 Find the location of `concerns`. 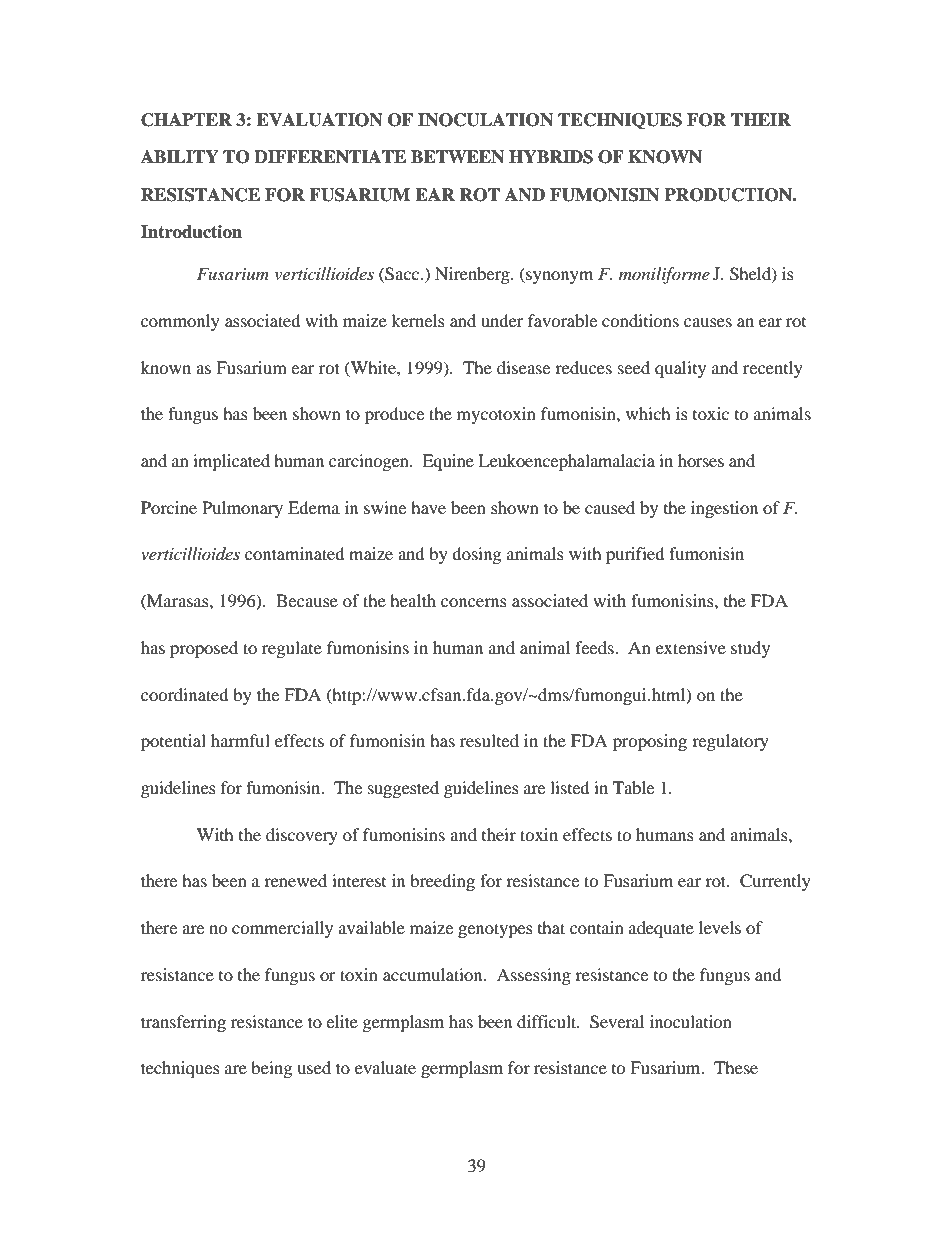

concerns is located at coordinates (474, 602).
